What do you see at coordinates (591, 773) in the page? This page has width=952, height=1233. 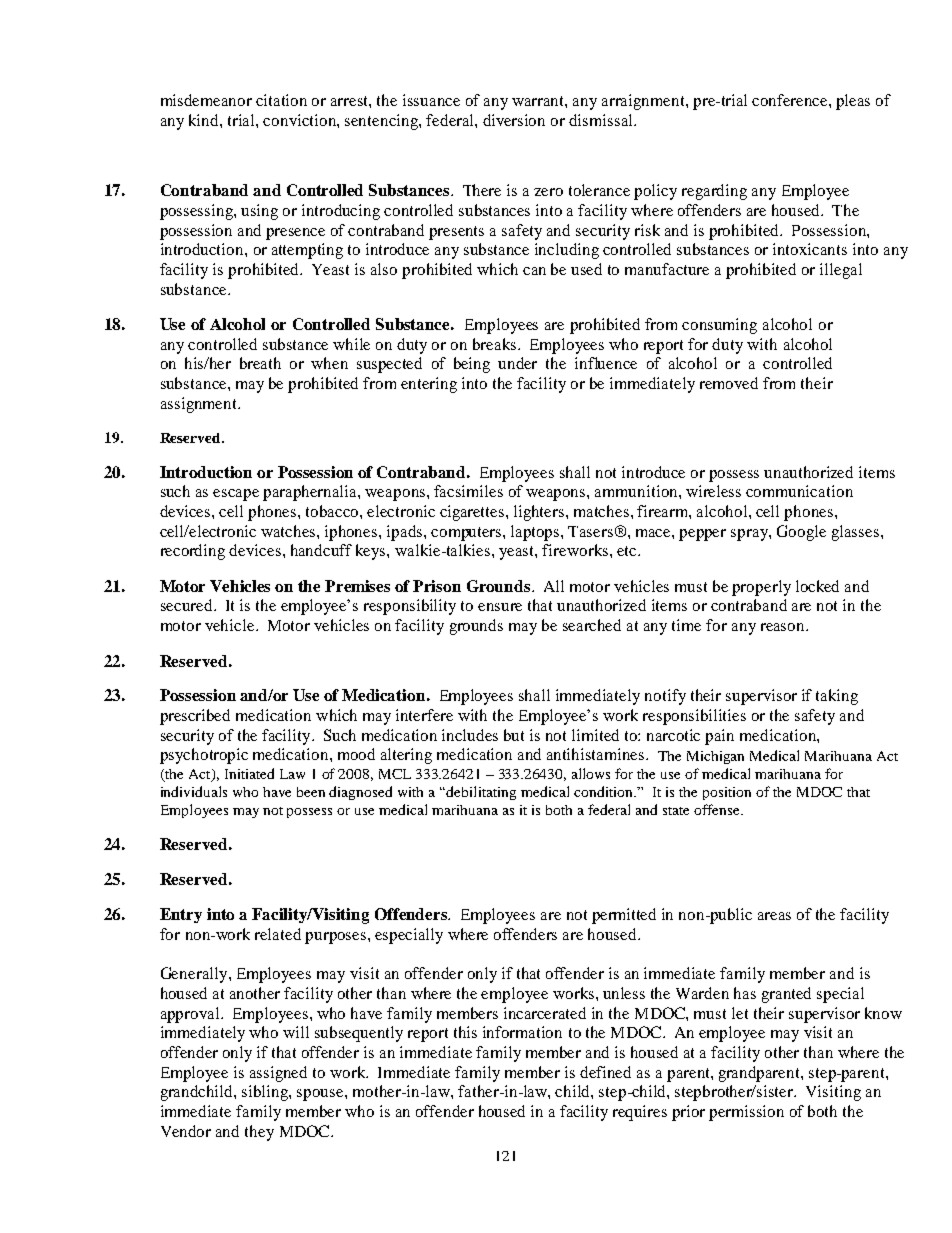 I see `allows` at bounding box center [591, 773].
